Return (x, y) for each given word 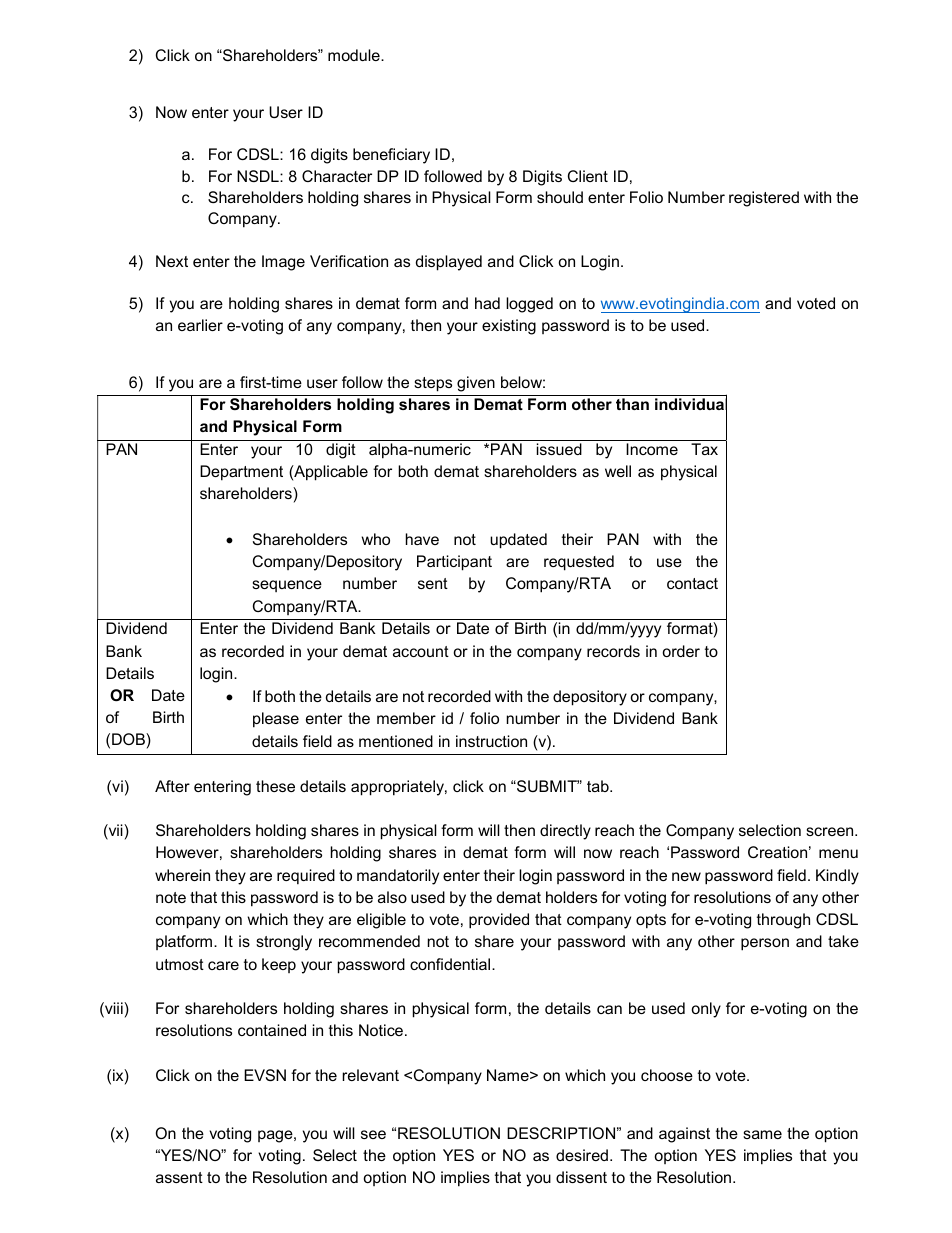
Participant (454, 563)
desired (582, 1155)
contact (692, 583)
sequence (287, 586)
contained (272, 1030)
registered (764, 199)
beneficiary (391, 156)
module (355, 55)
